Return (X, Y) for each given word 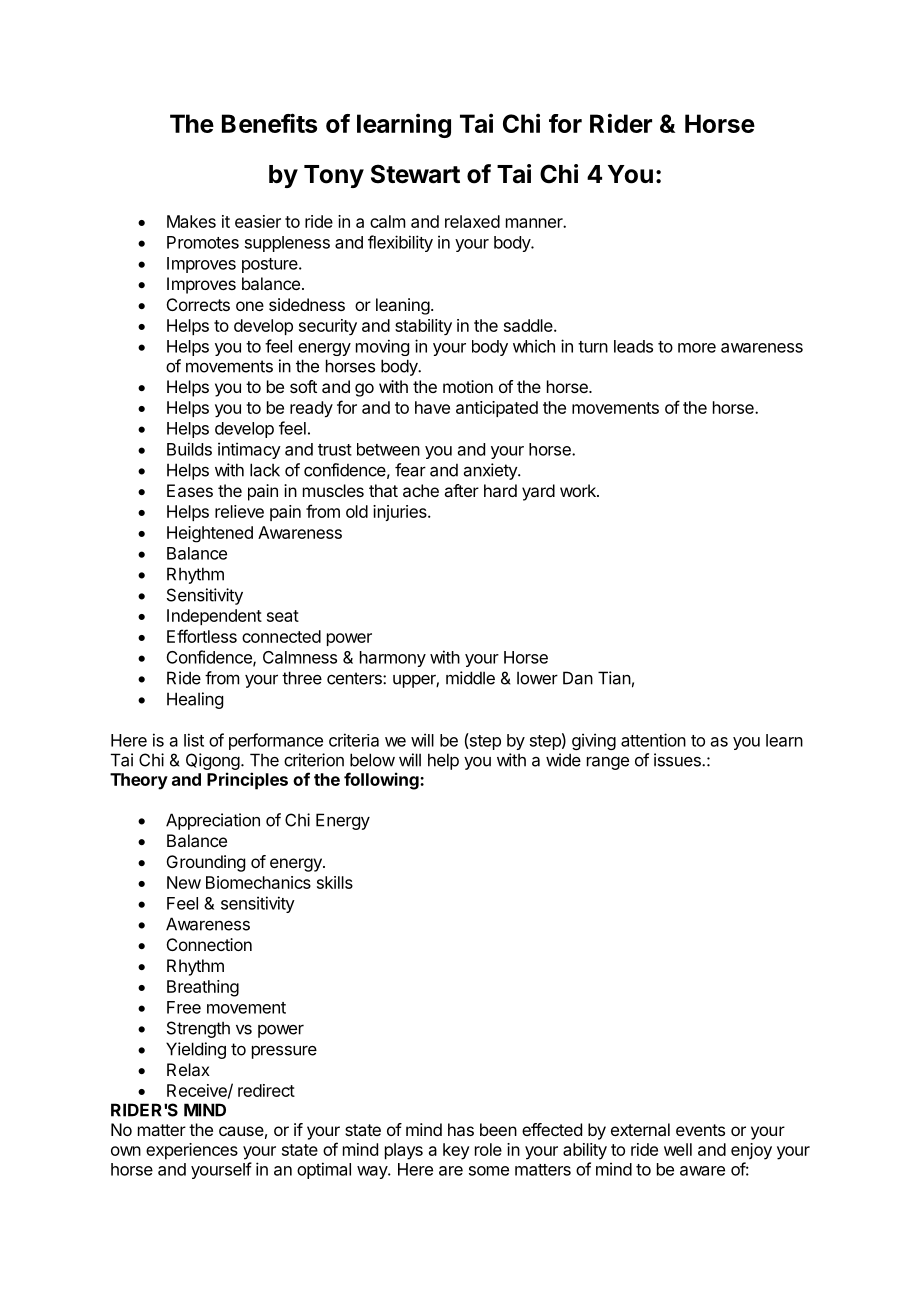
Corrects (198, 304)
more (697, 348)
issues (678, 760)
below (372, 760)
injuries (401, 513)
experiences (192, 1151)
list (194, 740)
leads (633, 346)
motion (468, 386)
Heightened (210, 534)
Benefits (269, 123)
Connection (209, 944)
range (608, 763)
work (579, 490)
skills (335, 882)
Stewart (415, 174)
